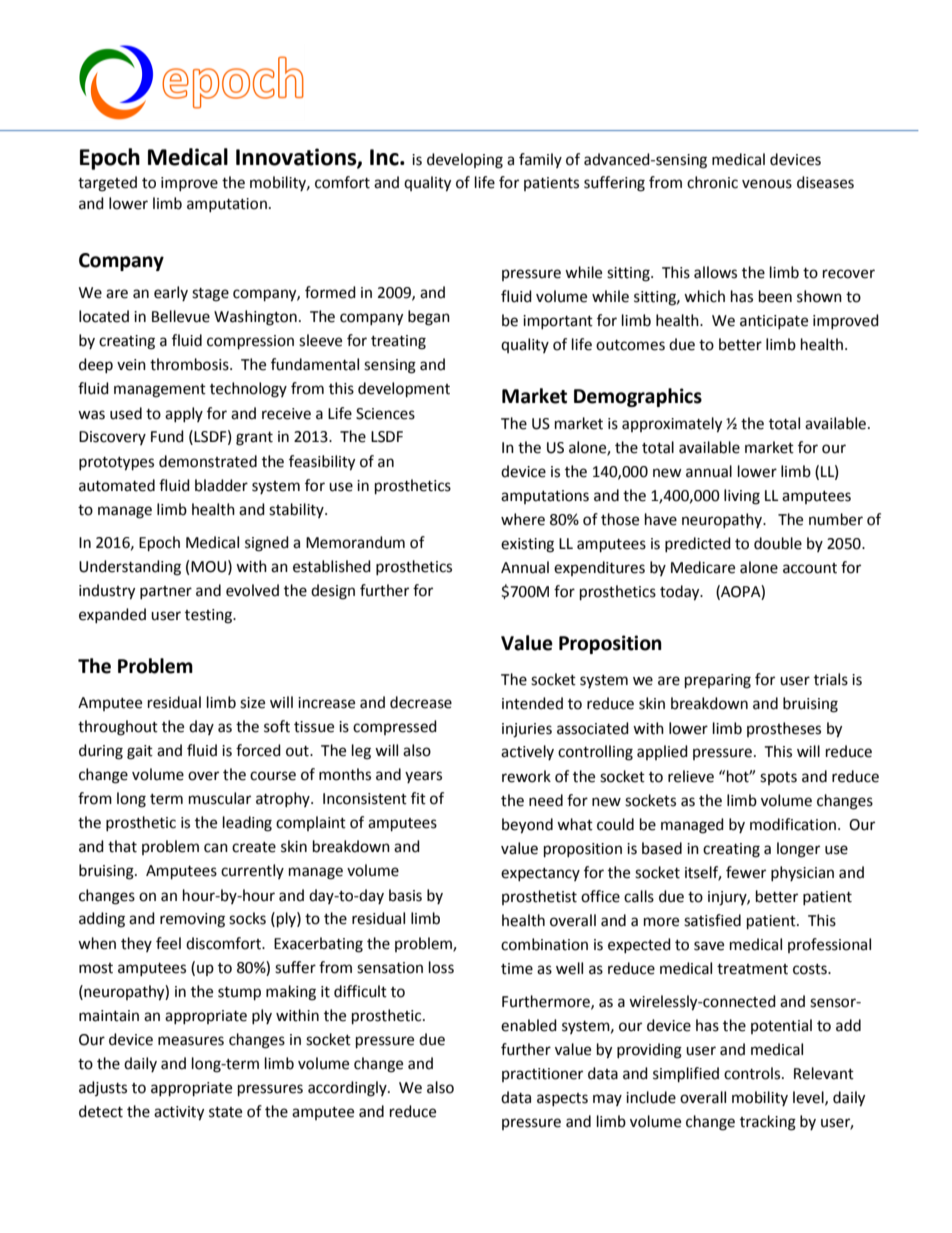 The image size is (952, 1233). What do you see at coordinates (216, 848) in the page?
I see `can` at bounding box center [216, 848].
